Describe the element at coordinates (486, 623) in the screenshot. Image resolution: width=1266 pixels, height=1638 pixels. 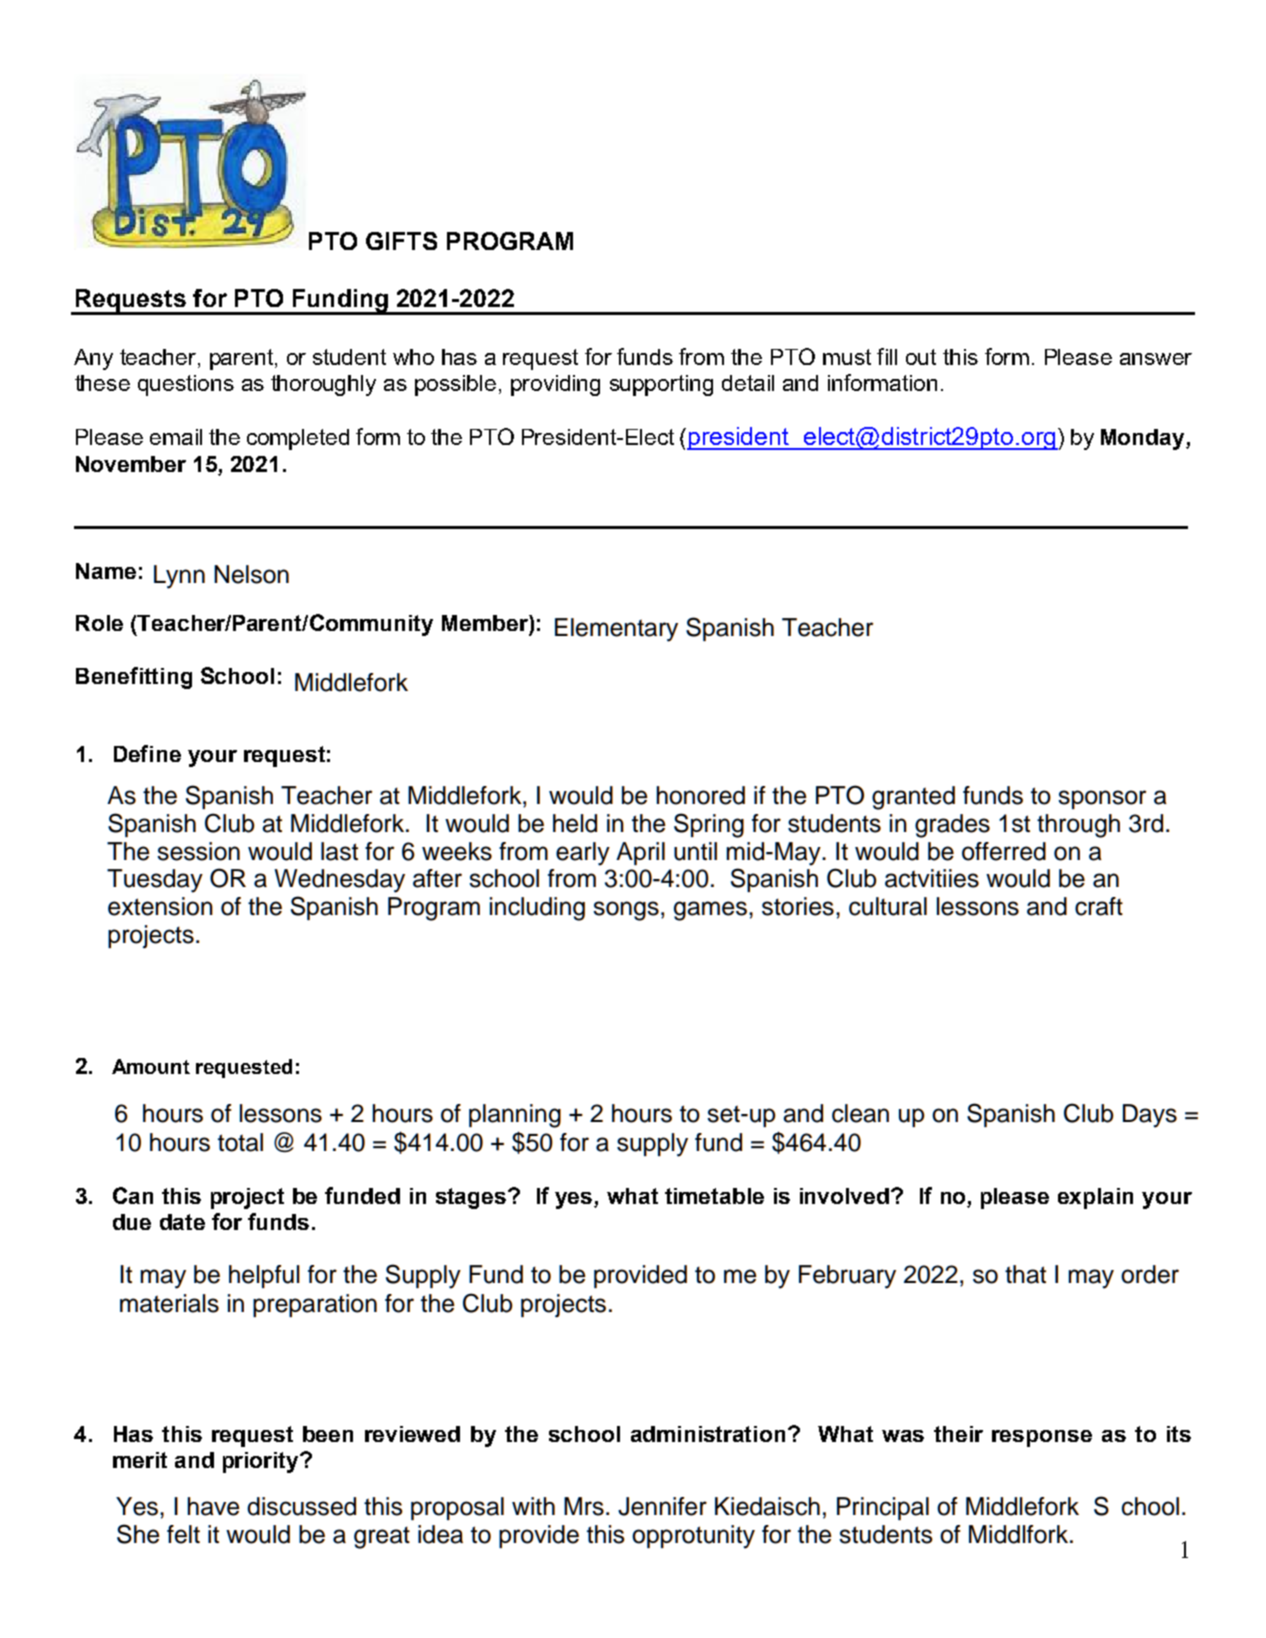
I see `Member` at that location.
